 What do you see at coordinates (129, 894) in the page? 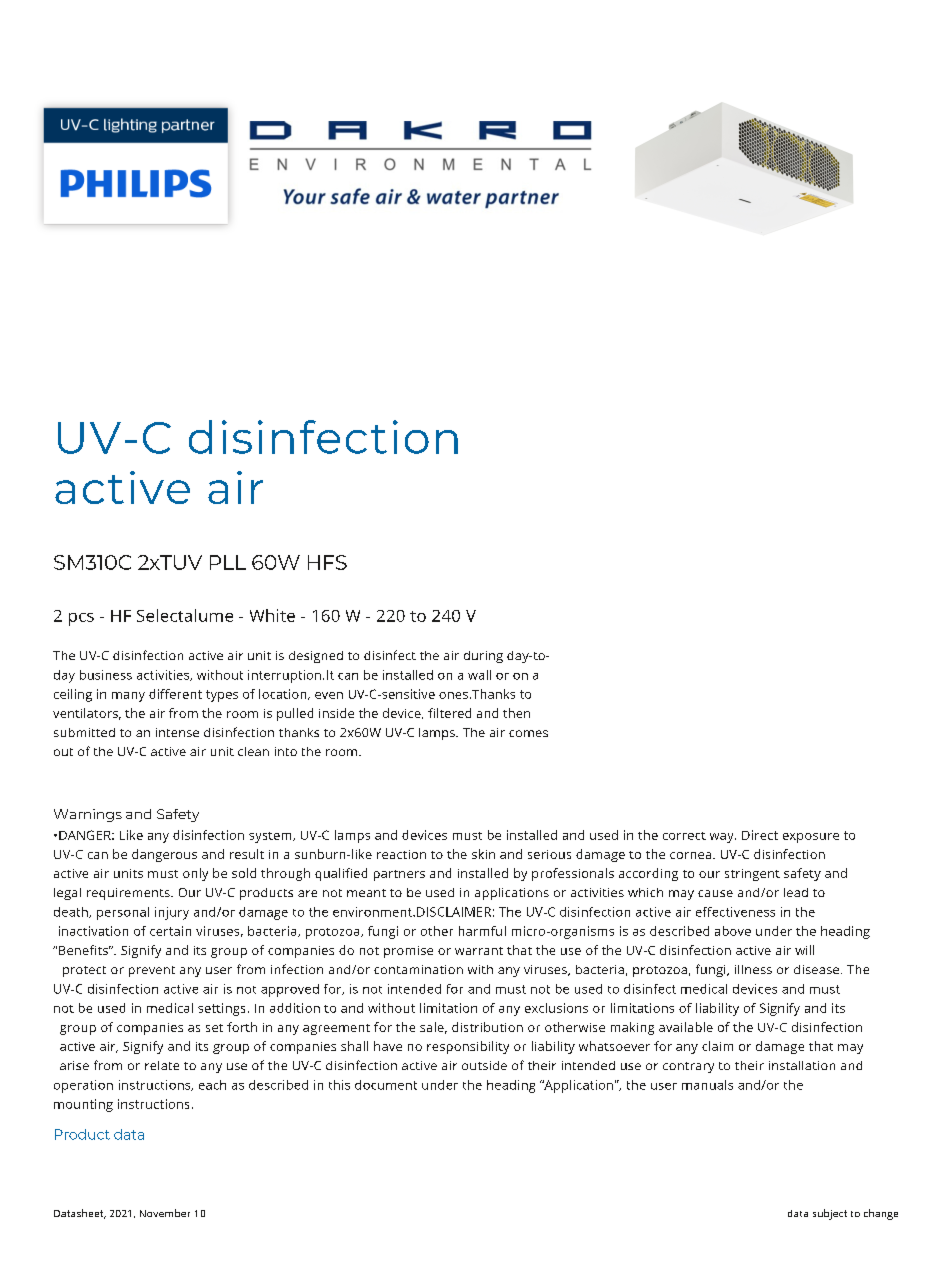
I see `requirements` at bounding box center [129, 894].
